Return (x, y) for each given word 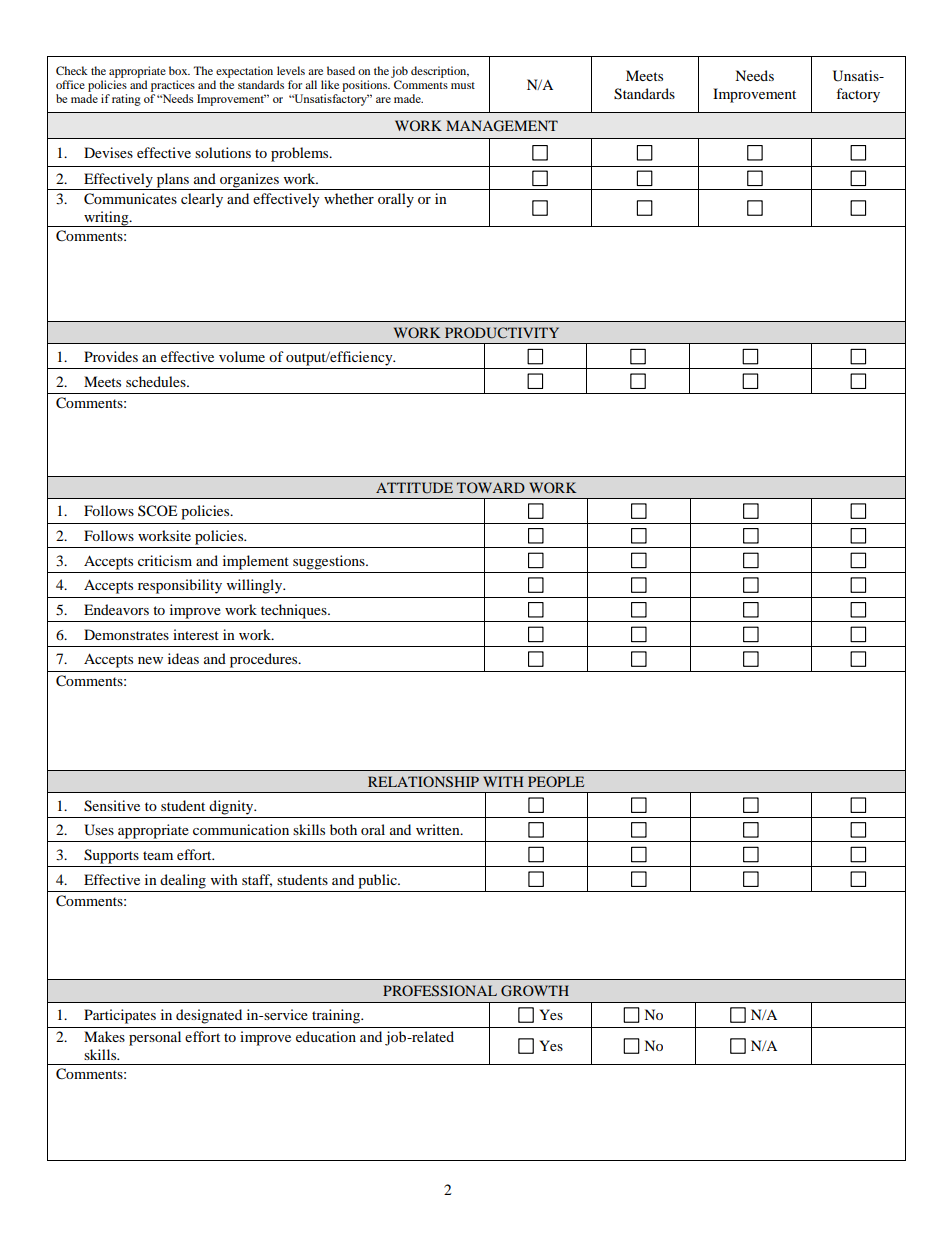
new (150, 660)
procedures (265, 660)
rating (126, 100)
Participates (120, 1016)
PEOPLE (556, 781)
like (330, 84)
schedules (157, 381)
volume (242, 356)
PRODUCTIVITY (502, 333)
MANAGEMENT (502, 126)
